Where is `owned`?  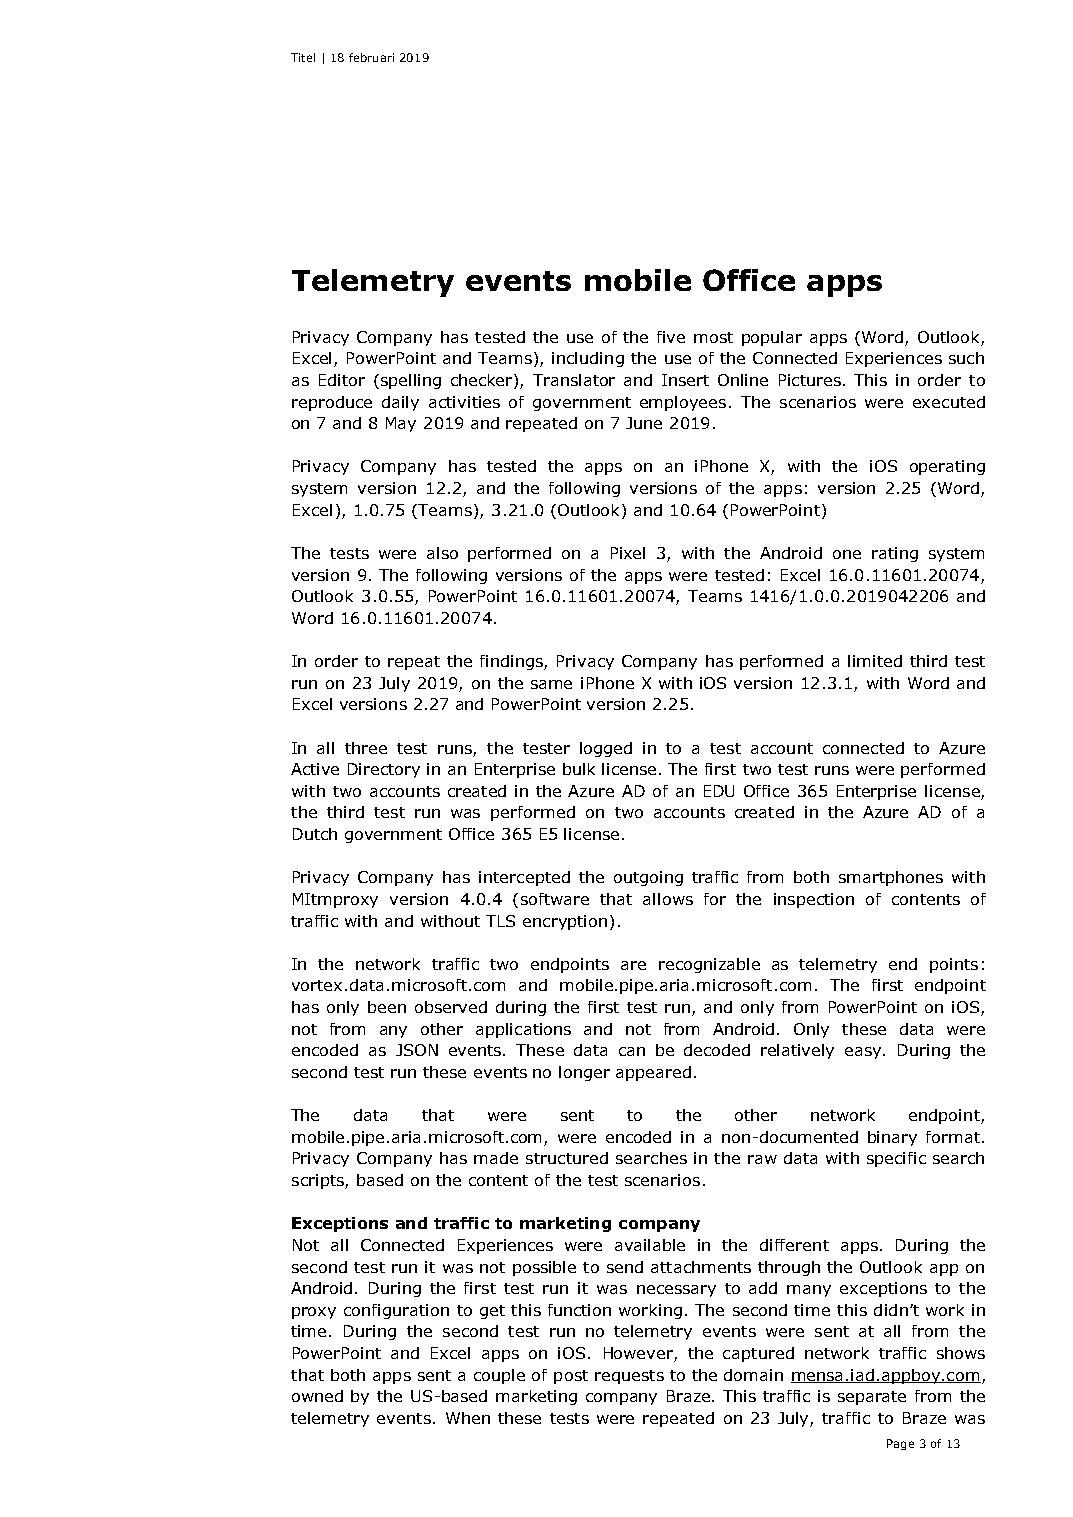
owned is located at coordinates (317, 1396).
